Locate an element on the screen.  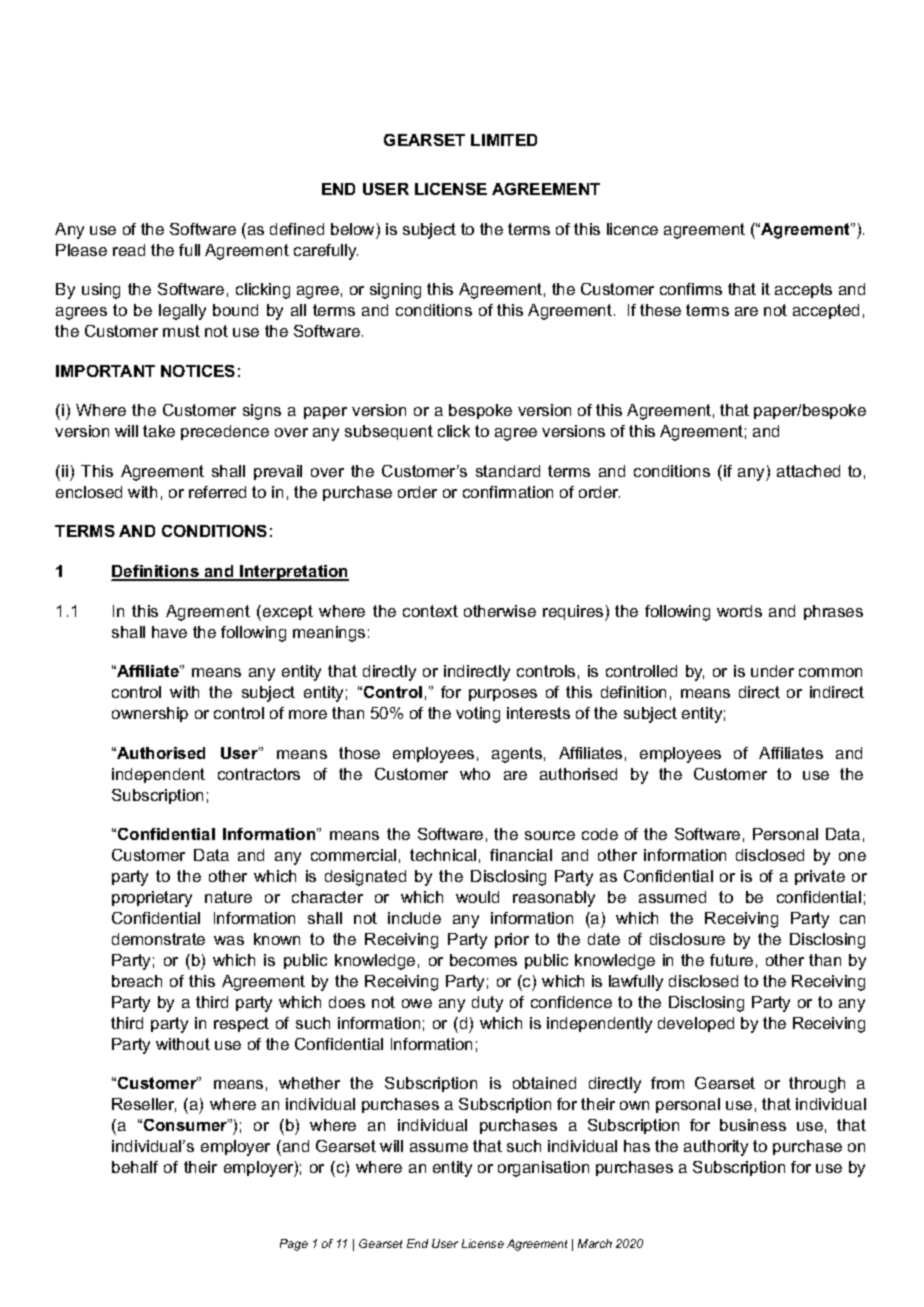
licence is located at coordinates (632, 229).
